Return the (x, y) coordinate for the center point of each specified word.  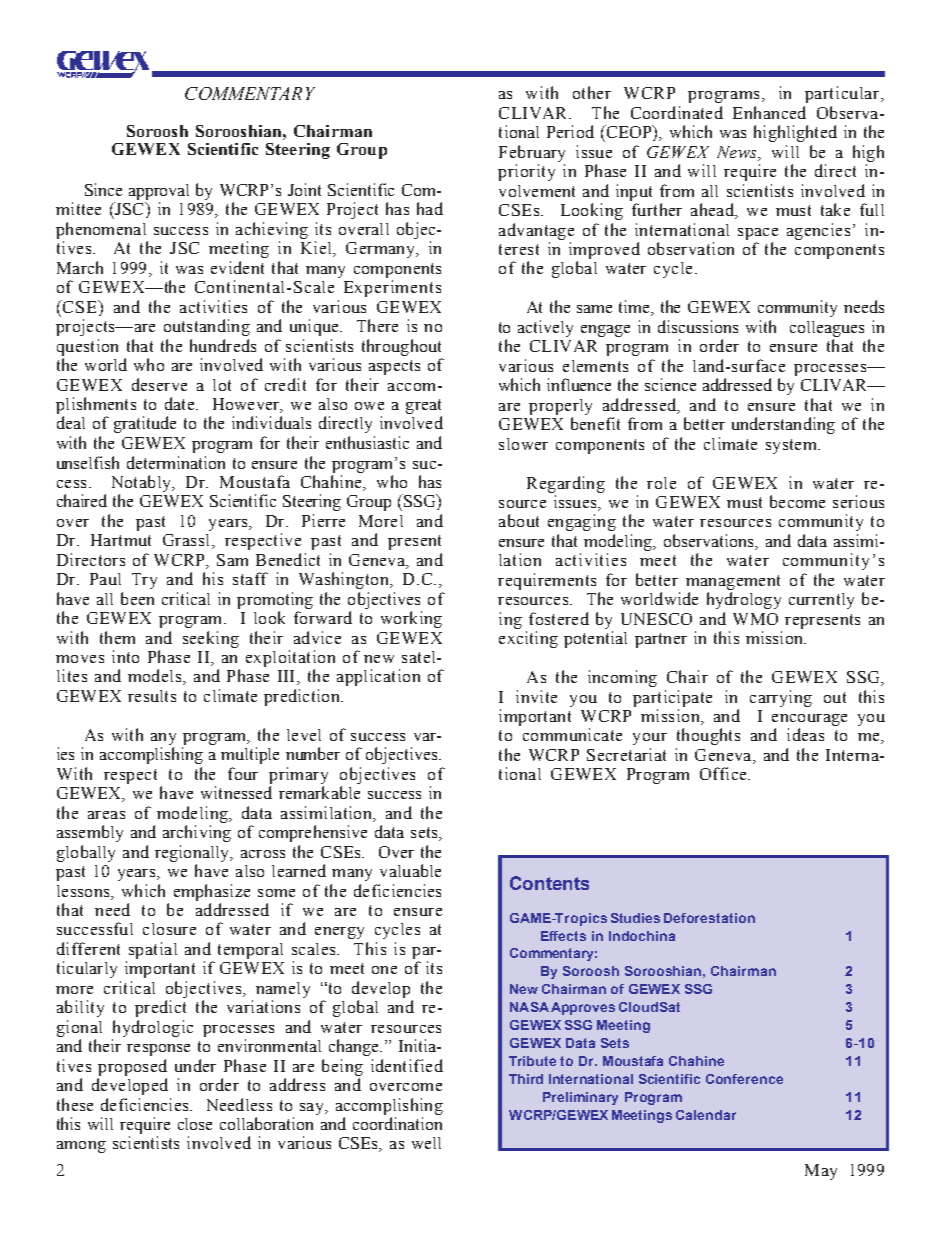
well (426, 1143)
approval (159, 192)
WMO (755, 619)
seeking (211, 639)
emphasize (212, 892)
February (532, 153)
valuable (410, 870)
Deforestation (709, 918)
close (195, 1124)
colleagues (827, 329)
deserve (159, 384)
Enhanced (769, 112)
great (423, 406)
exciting (528, 639)
